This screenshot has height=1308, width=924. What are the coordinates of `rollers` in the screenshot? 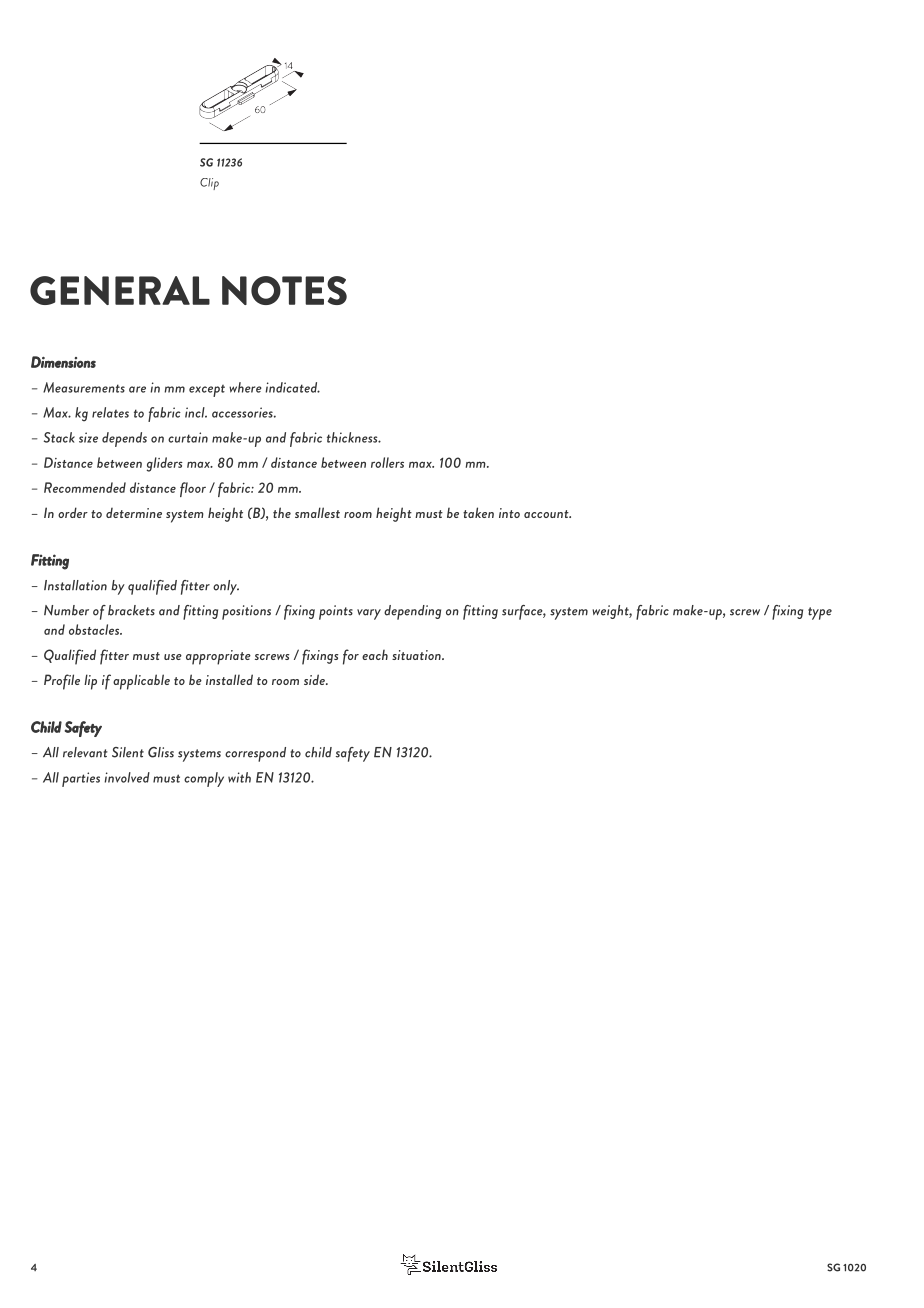 It's located at (387, 462).
